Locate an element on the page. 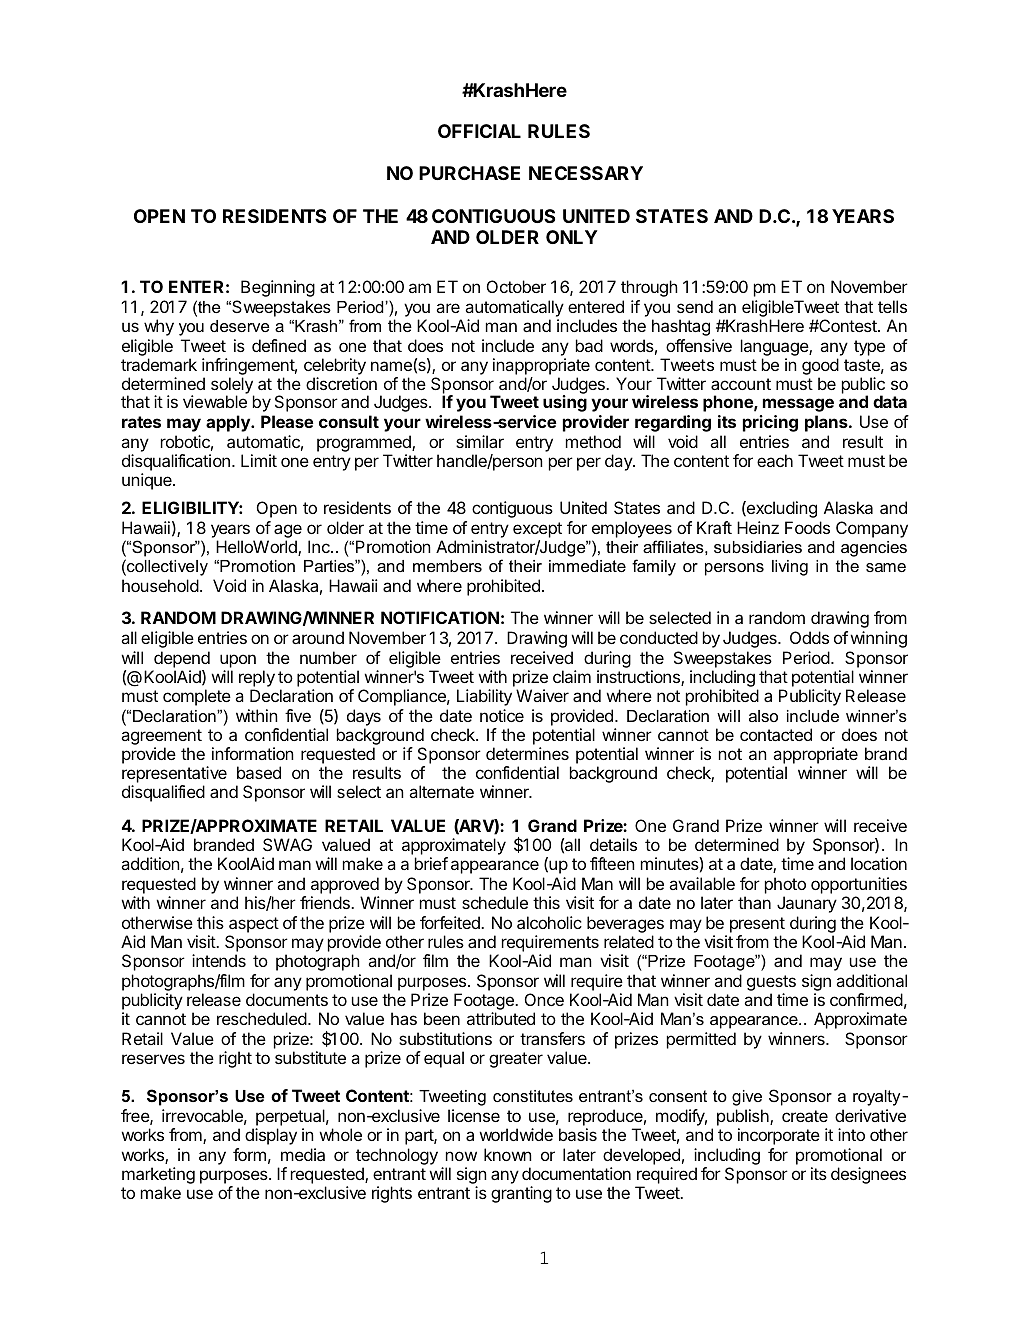 This document has height=1330, width=1028. aspect is located at coordinates (254, 925).
